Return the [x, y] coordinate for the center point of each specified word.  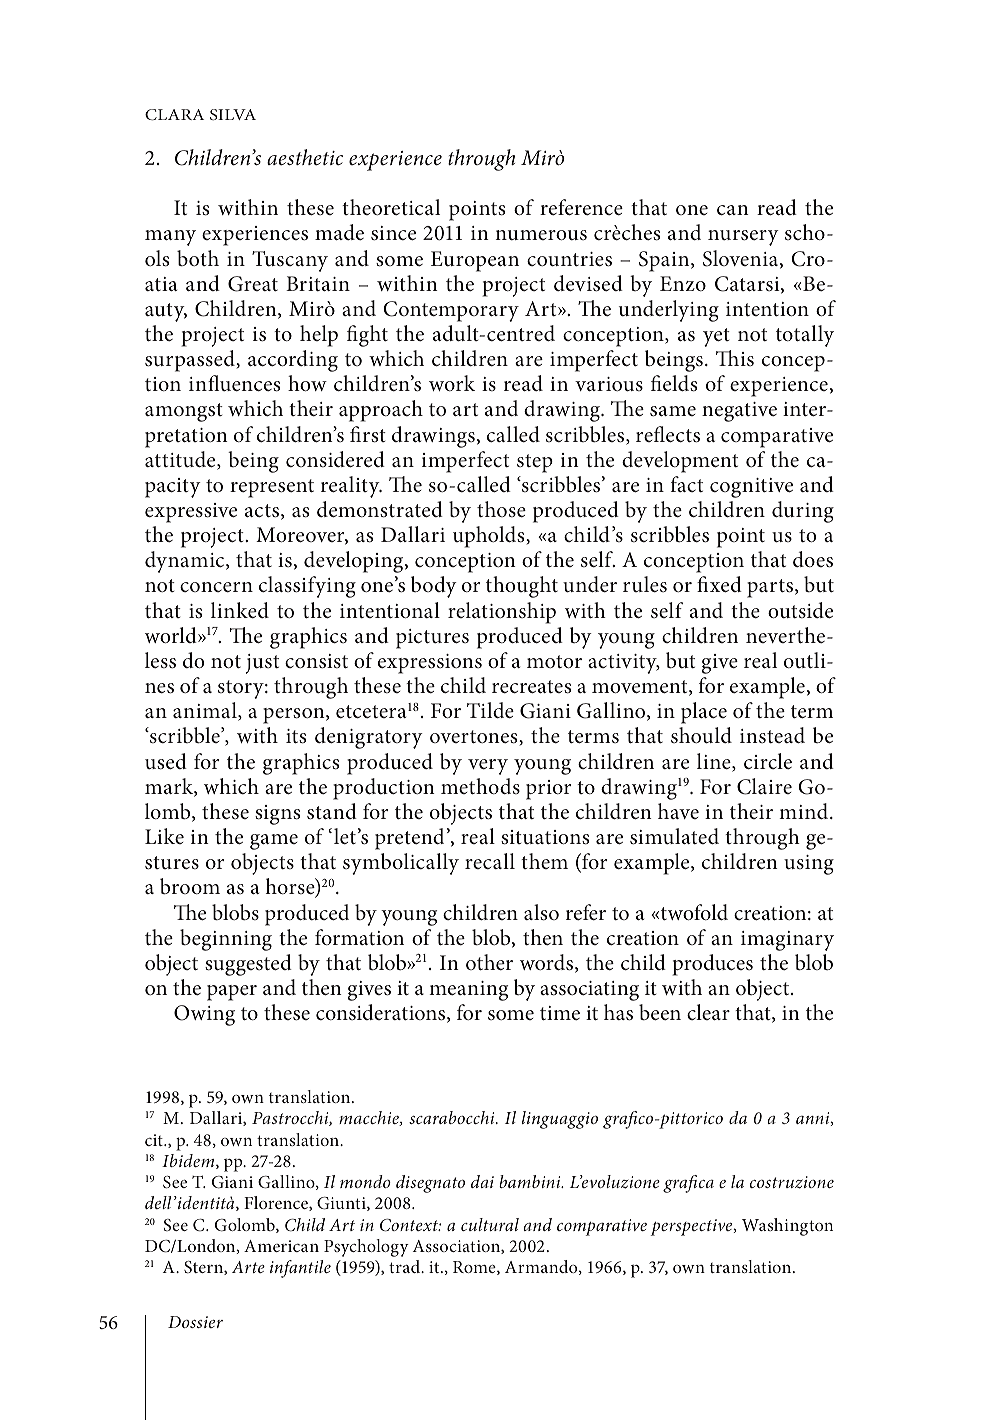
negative [739, 412]
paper [232, 993]
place [704, 713]
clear [708, 1012]
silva [233, 114]
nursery [743, 238]
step [535, 463]
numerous [541, 235]
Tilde [490, 710]
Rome [475, 1268]
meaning [468, 991]
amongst [184, 412]
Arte [248, 1267]
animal [206, 711]
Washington [787, 1227]
